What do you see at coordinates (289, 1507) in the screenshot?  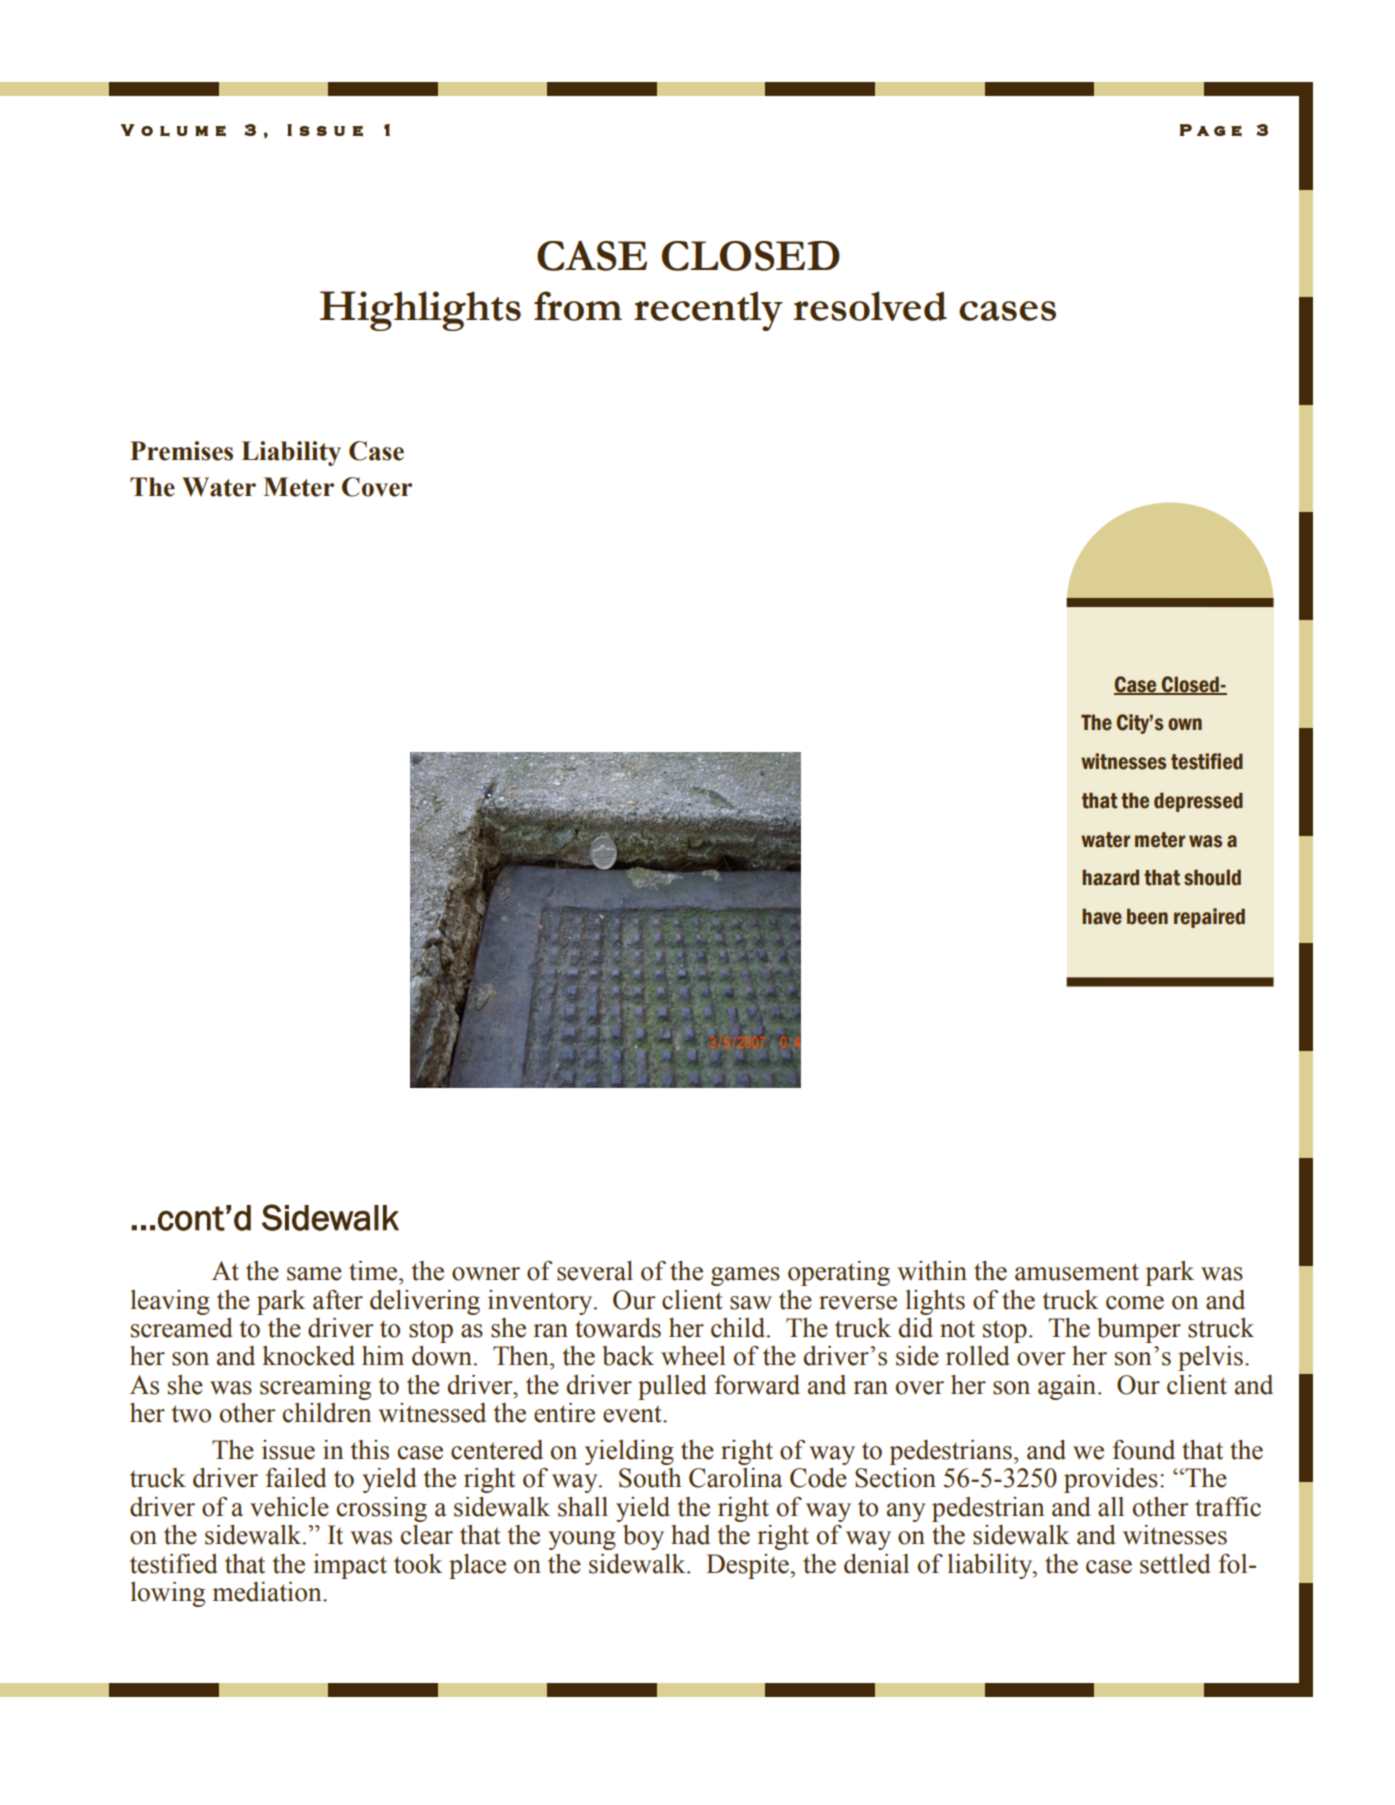 I see `vehicle` at bounding box center [289, 1507].
